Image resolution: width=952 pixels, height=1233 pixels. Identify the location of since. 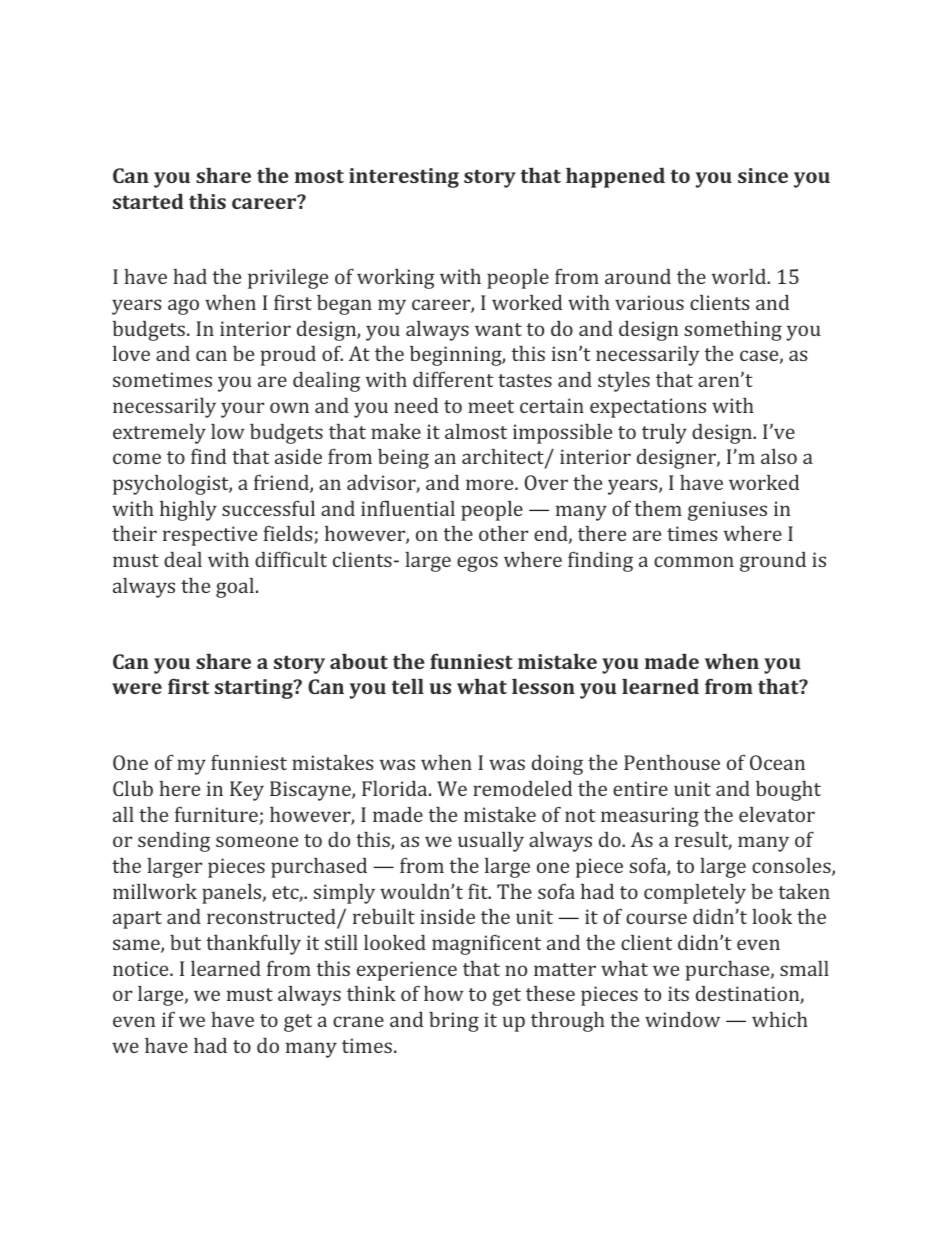
(763, 175).
